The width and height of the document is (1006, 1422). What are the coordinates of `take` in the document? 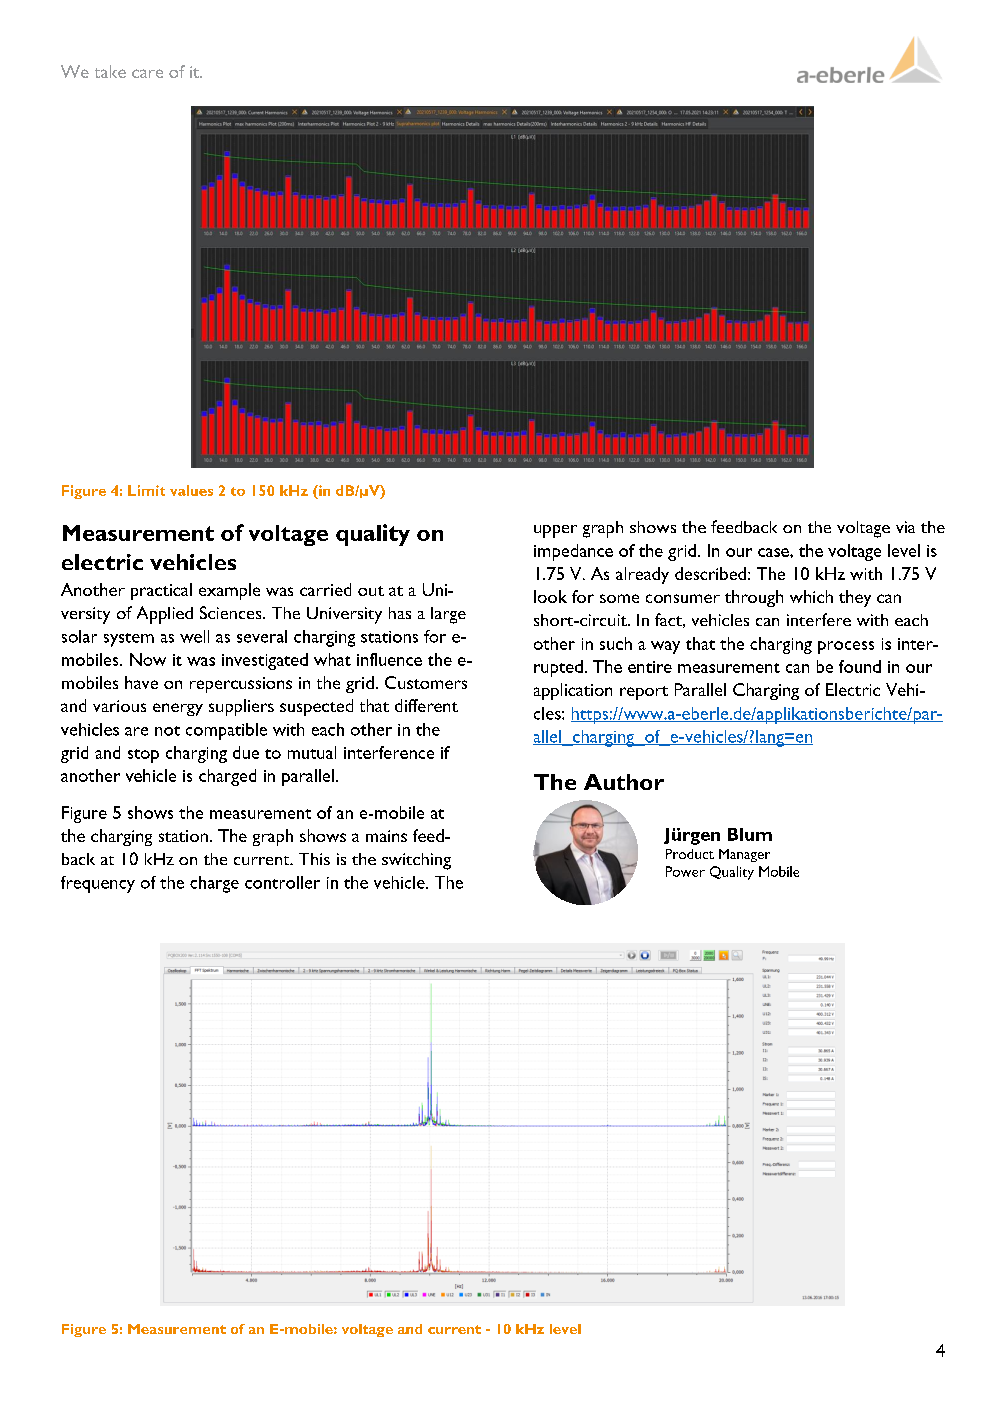 It's located at (110, 71).
